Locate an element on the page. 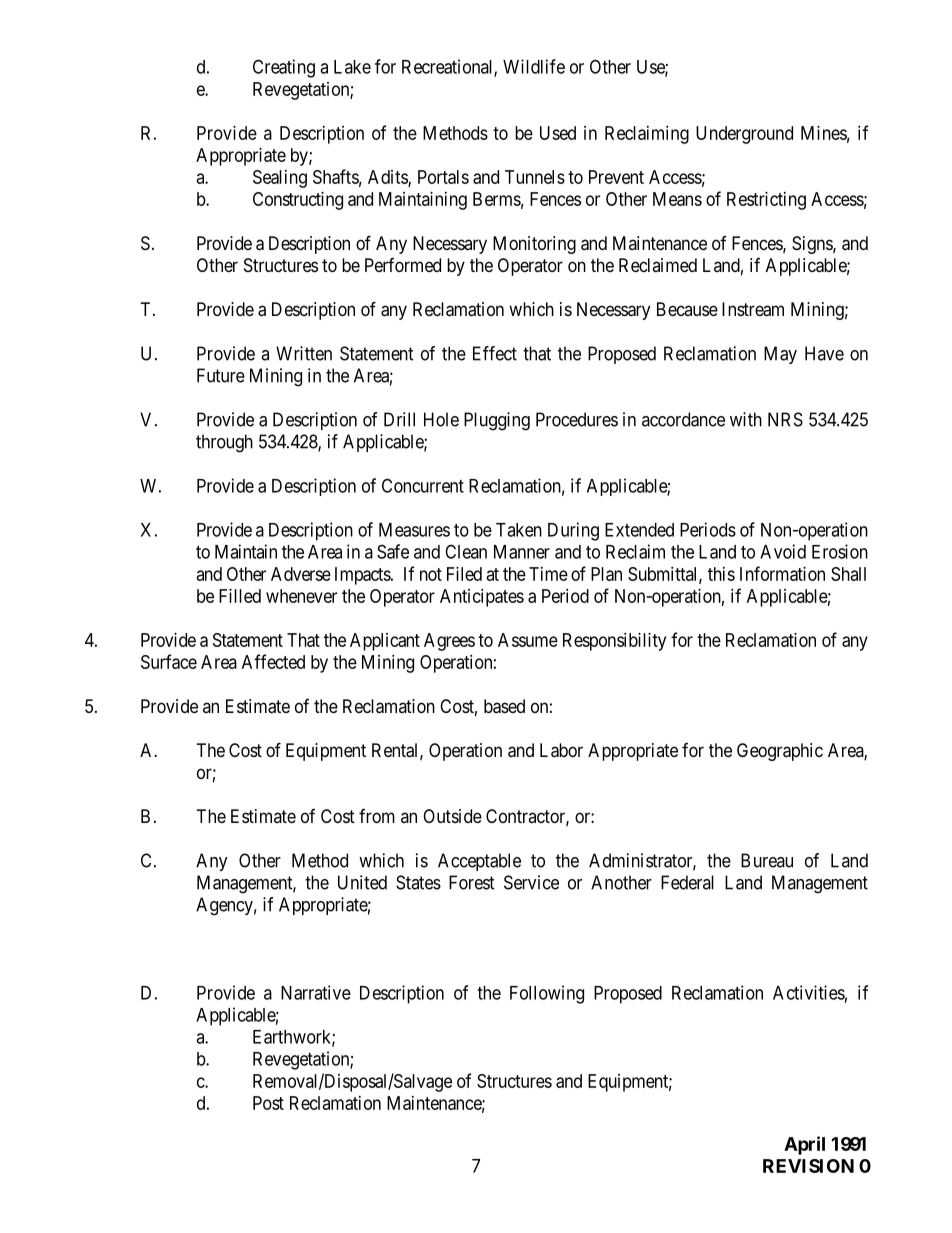 Image resolution: width=952 pixels, height=1233 pixels. Plugging is located at coordinates (497, 421).
